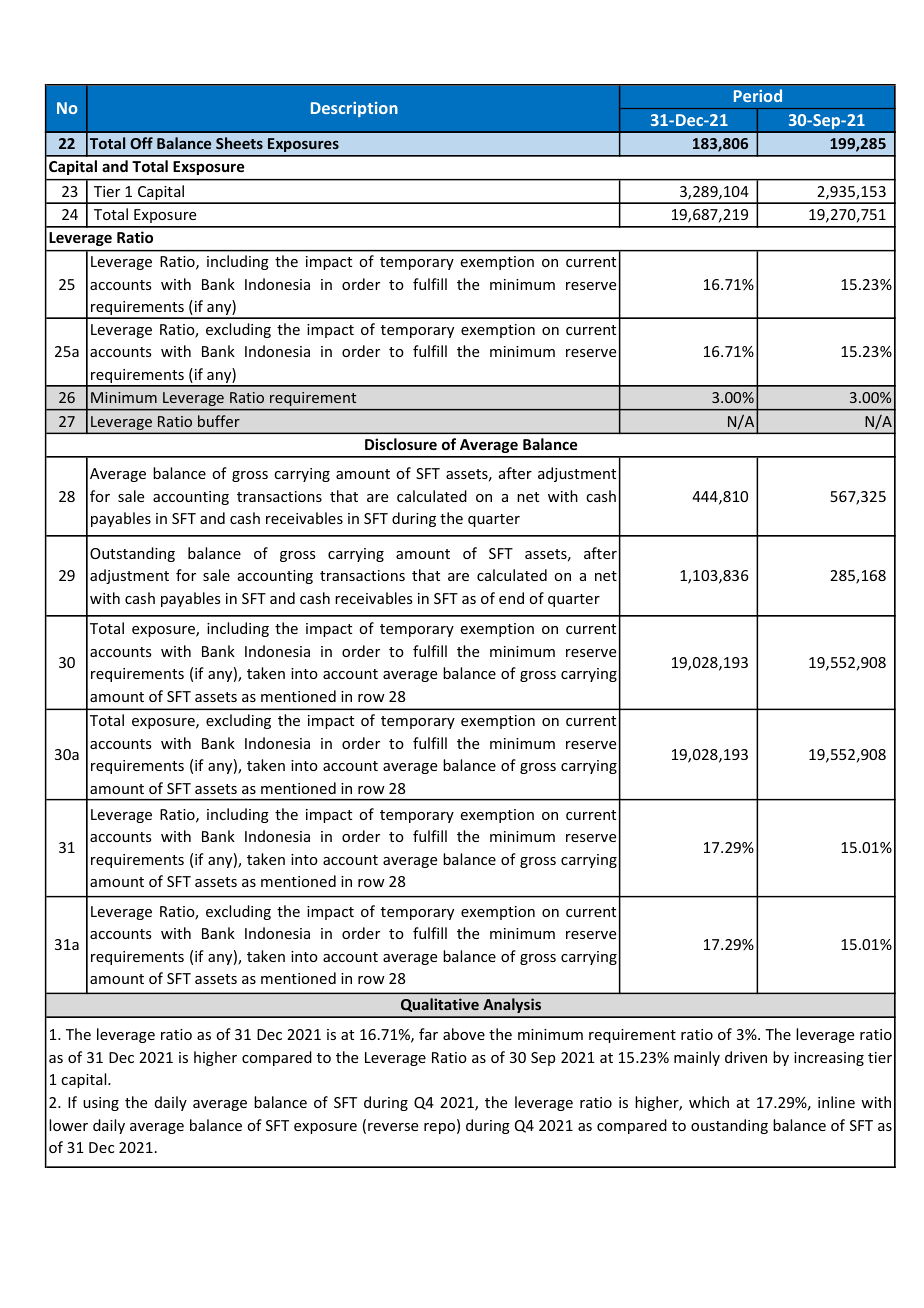  I want to click on reverse, so click(393, 1127).
